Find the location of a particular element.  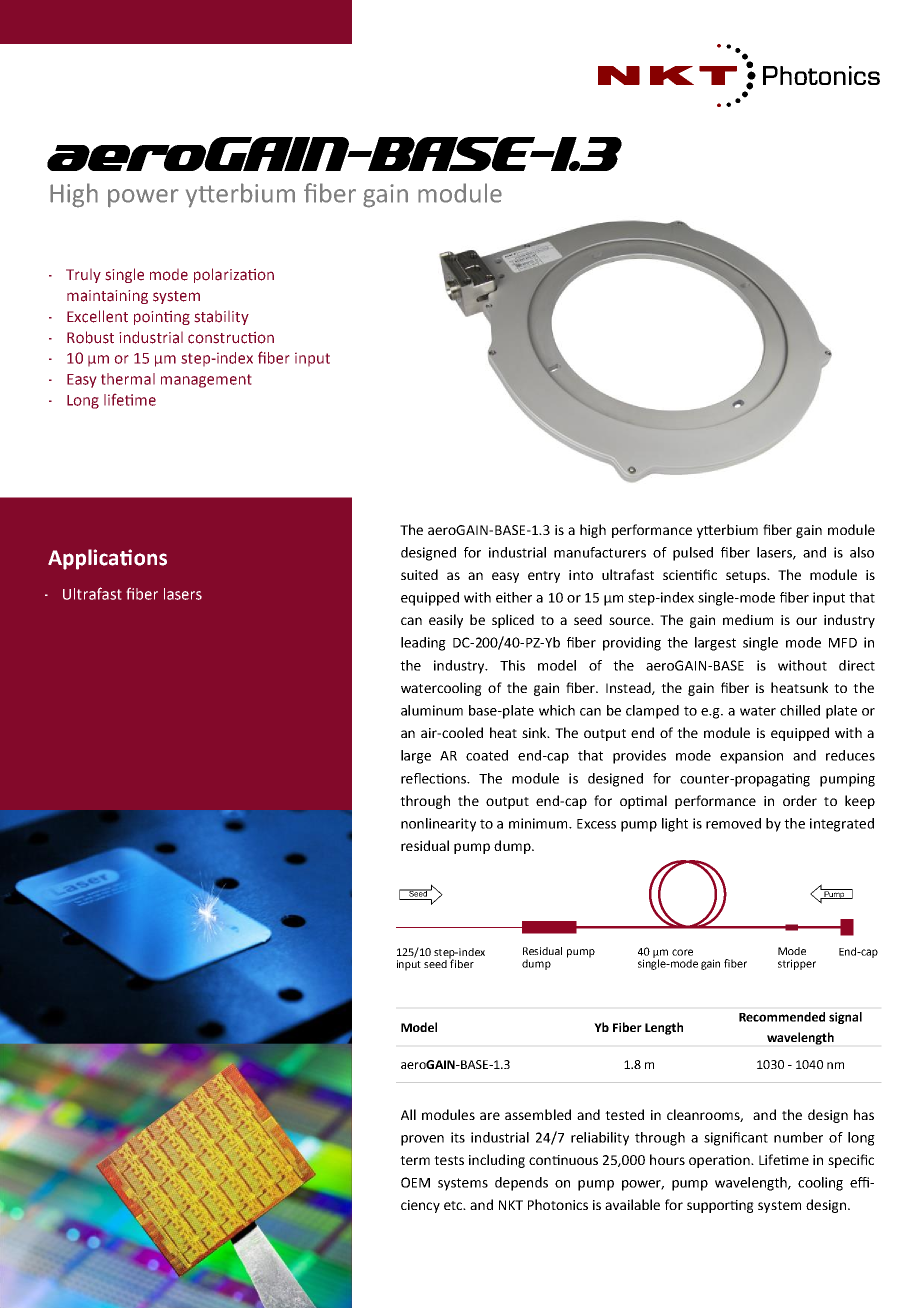

core is located at coordinates (682, 952).
